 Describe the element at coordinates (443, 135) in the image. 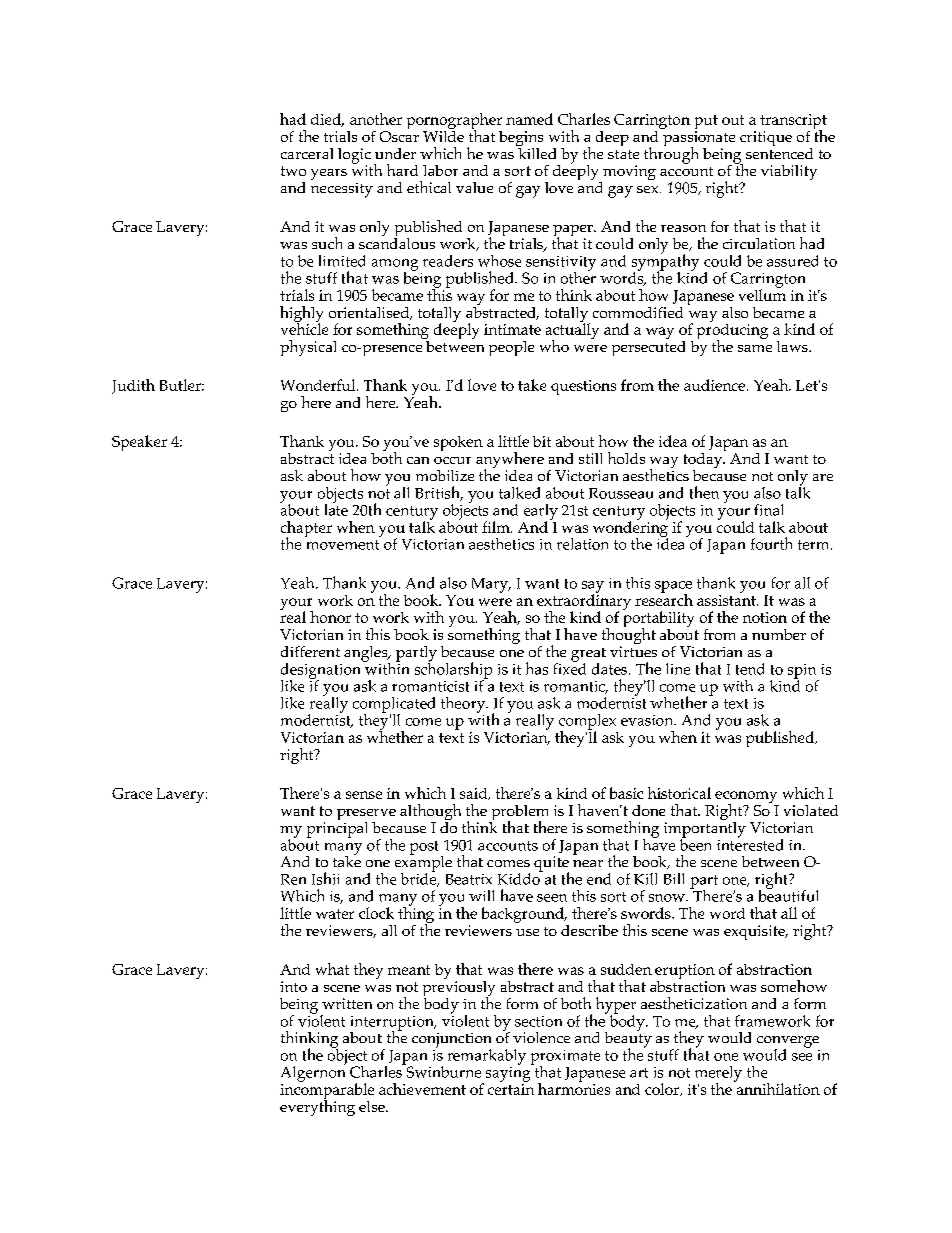

I see `Wilde` at that location.
